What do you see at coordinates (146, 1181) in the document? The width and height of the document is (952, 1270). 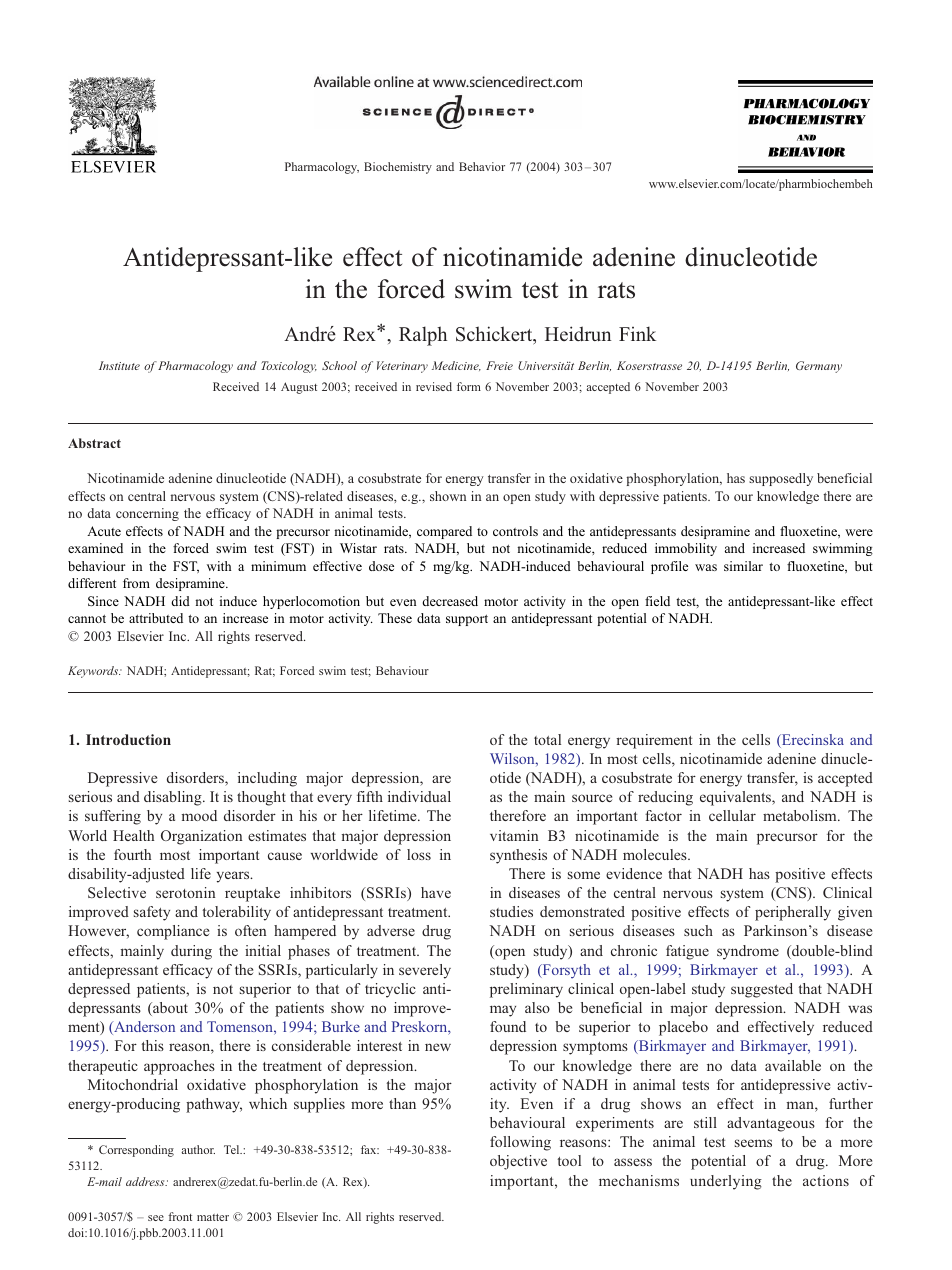 I see `address` at bounding box center [146, 1181].
